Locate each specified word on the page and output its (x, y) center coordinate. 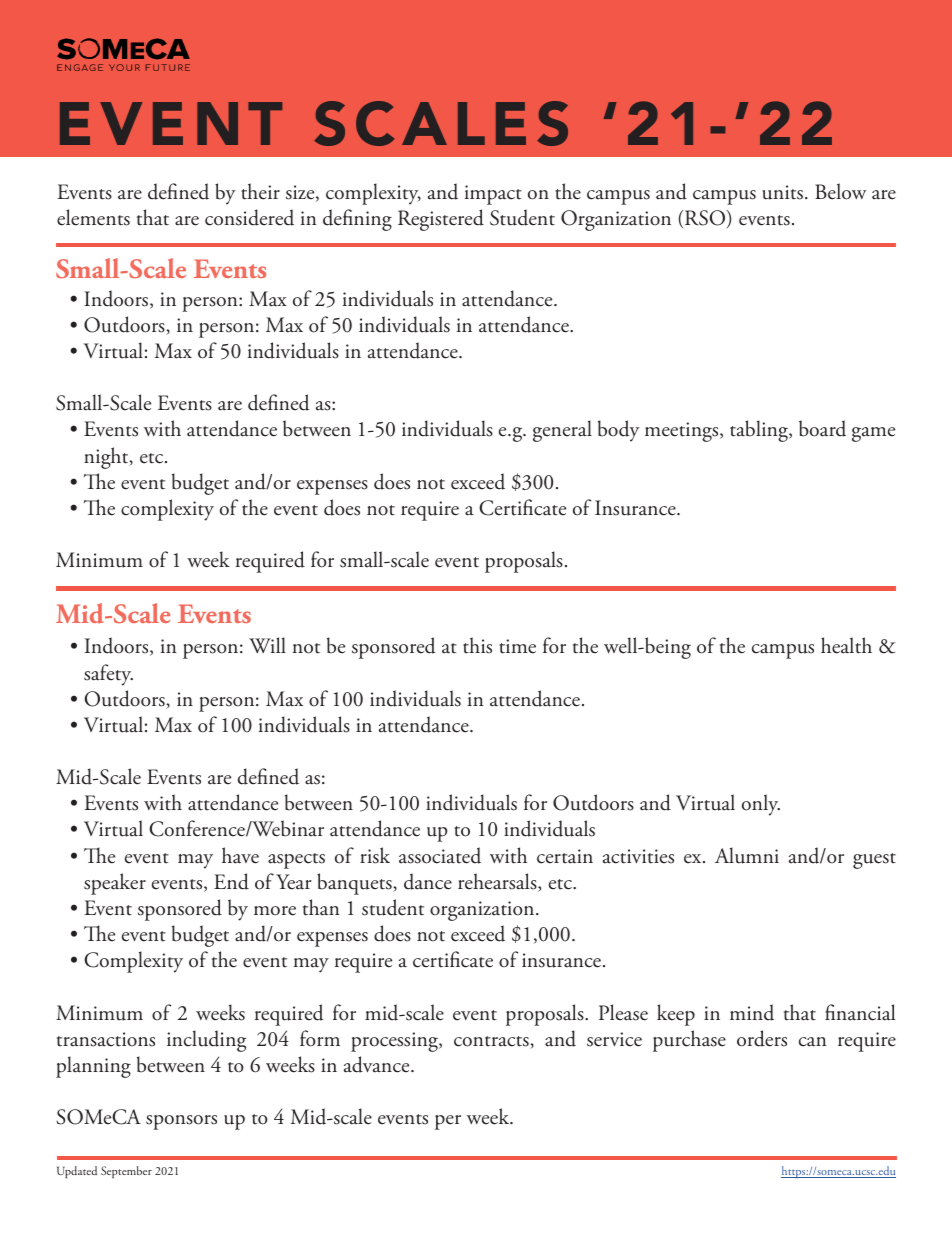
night (107, 458)
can (813, 1042)
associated (440, 855)
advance (378, 1064)
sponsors (181, 1122)
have (240, 855)
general (562, 431)
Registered (441, 220)
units (782, 192)
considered (249, 217)
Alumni (747, 855)
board (822, 428)
